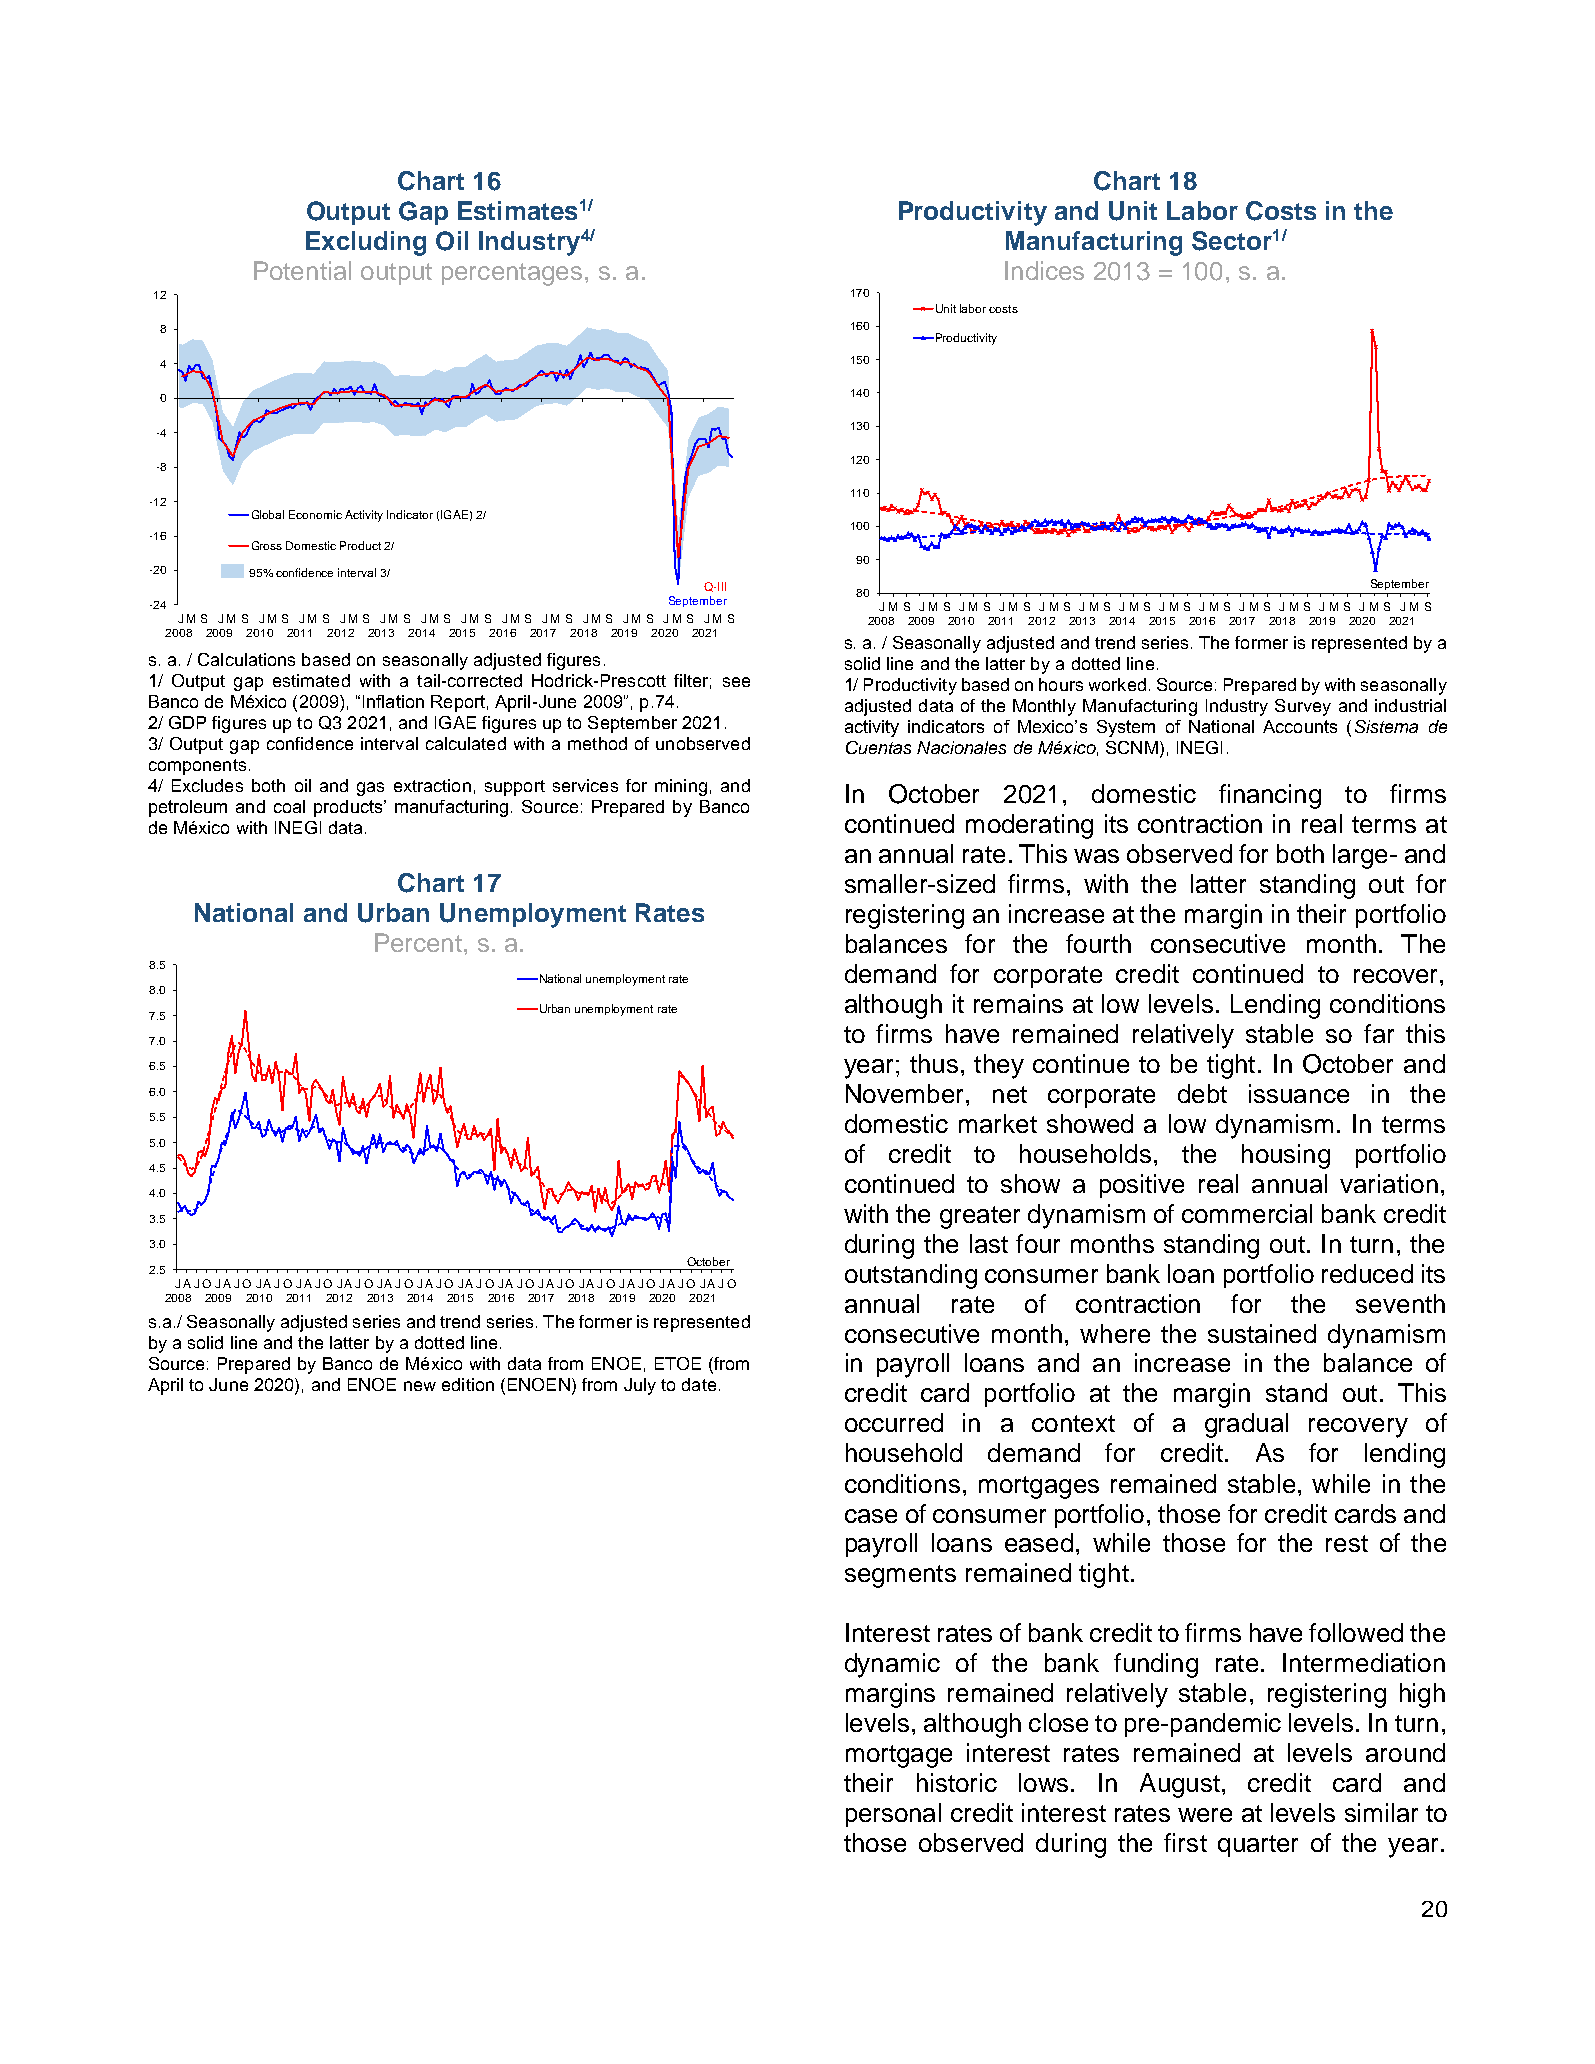 The height and width of the page is (2064, 1595). I want to click on worked, so click(1117, 684).
